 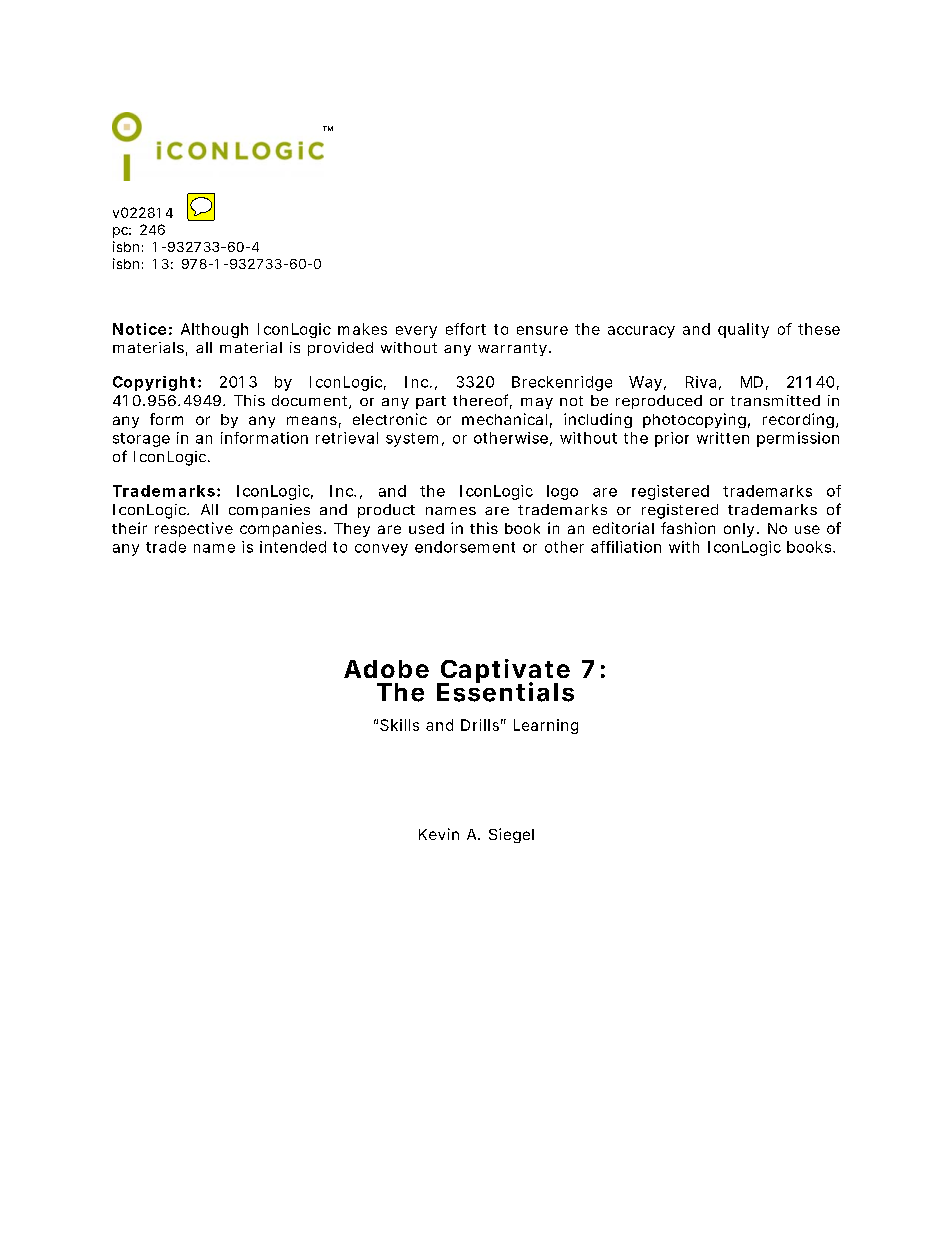 What do you see at coordinates (412, 440) in the document?
I see `system` at bounding box center [412, 440].
